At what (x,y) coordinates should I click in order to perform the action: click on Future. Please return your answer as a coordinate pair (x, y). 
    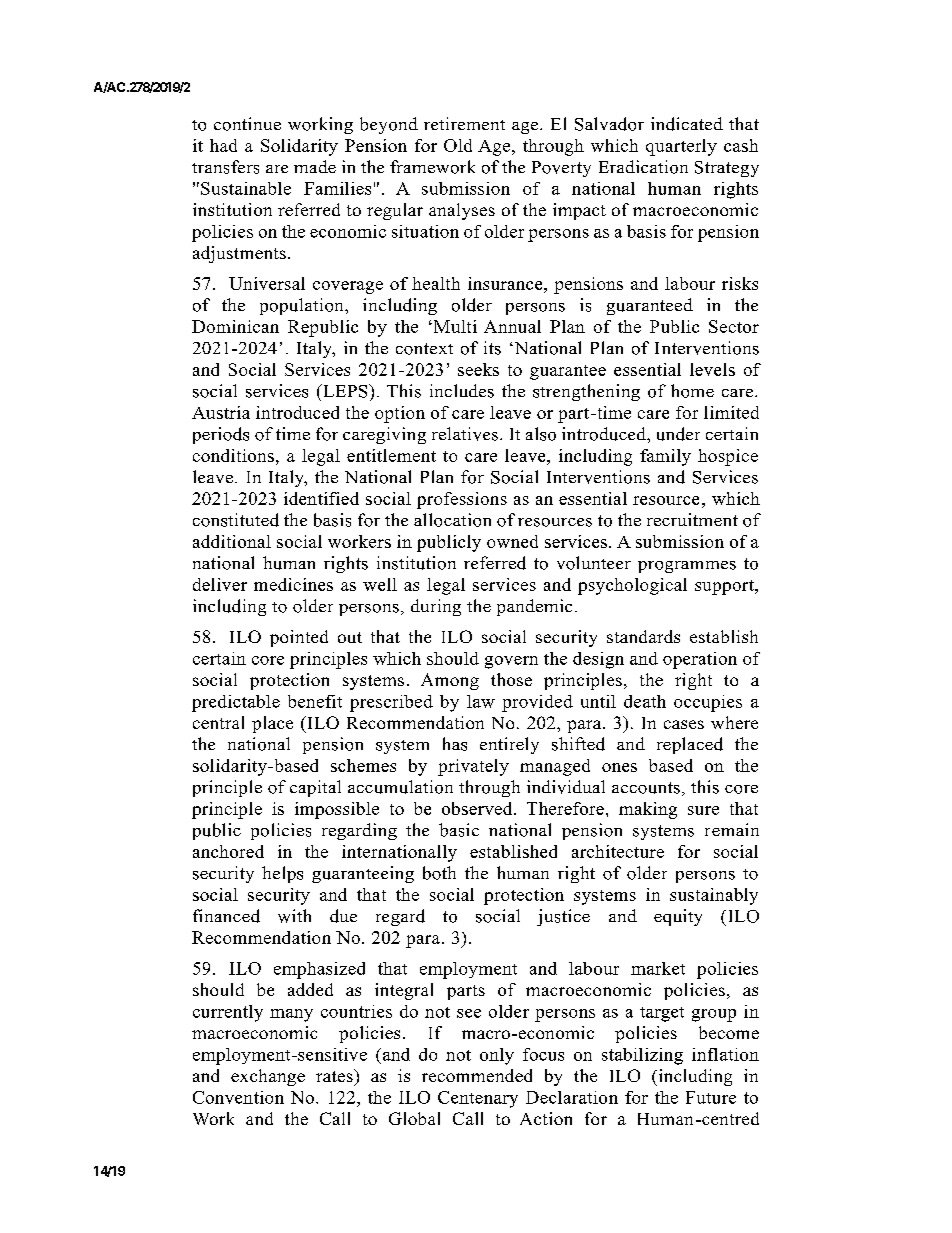
    Looking at the image, I should click on (711, 1097).
